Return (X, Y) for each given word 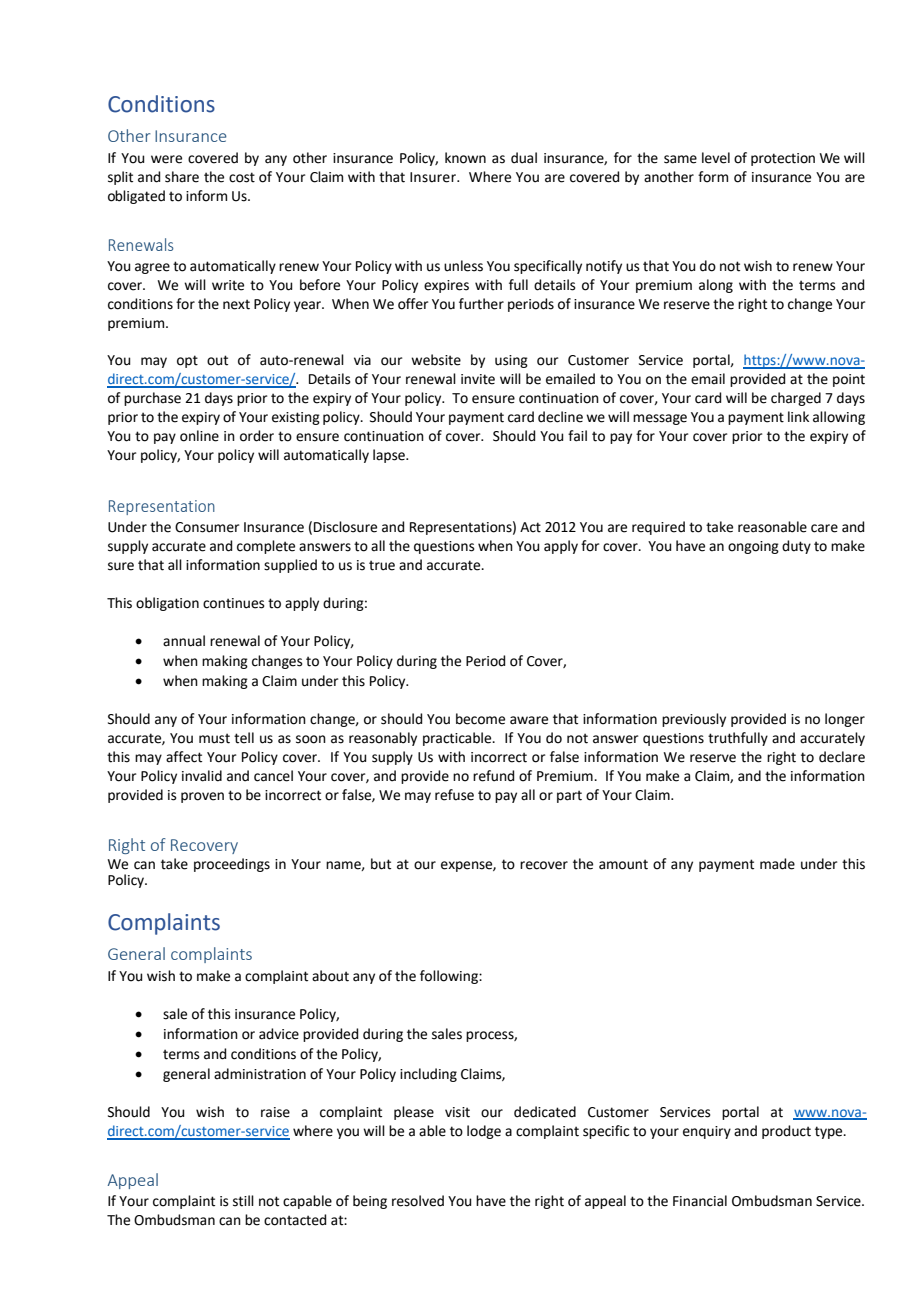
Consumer (207, 527)
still (243, 1201)
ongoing (753, 547)
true (382, 565)
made (777, 864)
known (465, 158)
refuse (454, 795)
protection (783, 159)
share (182, 177)
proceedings (232, 865)
